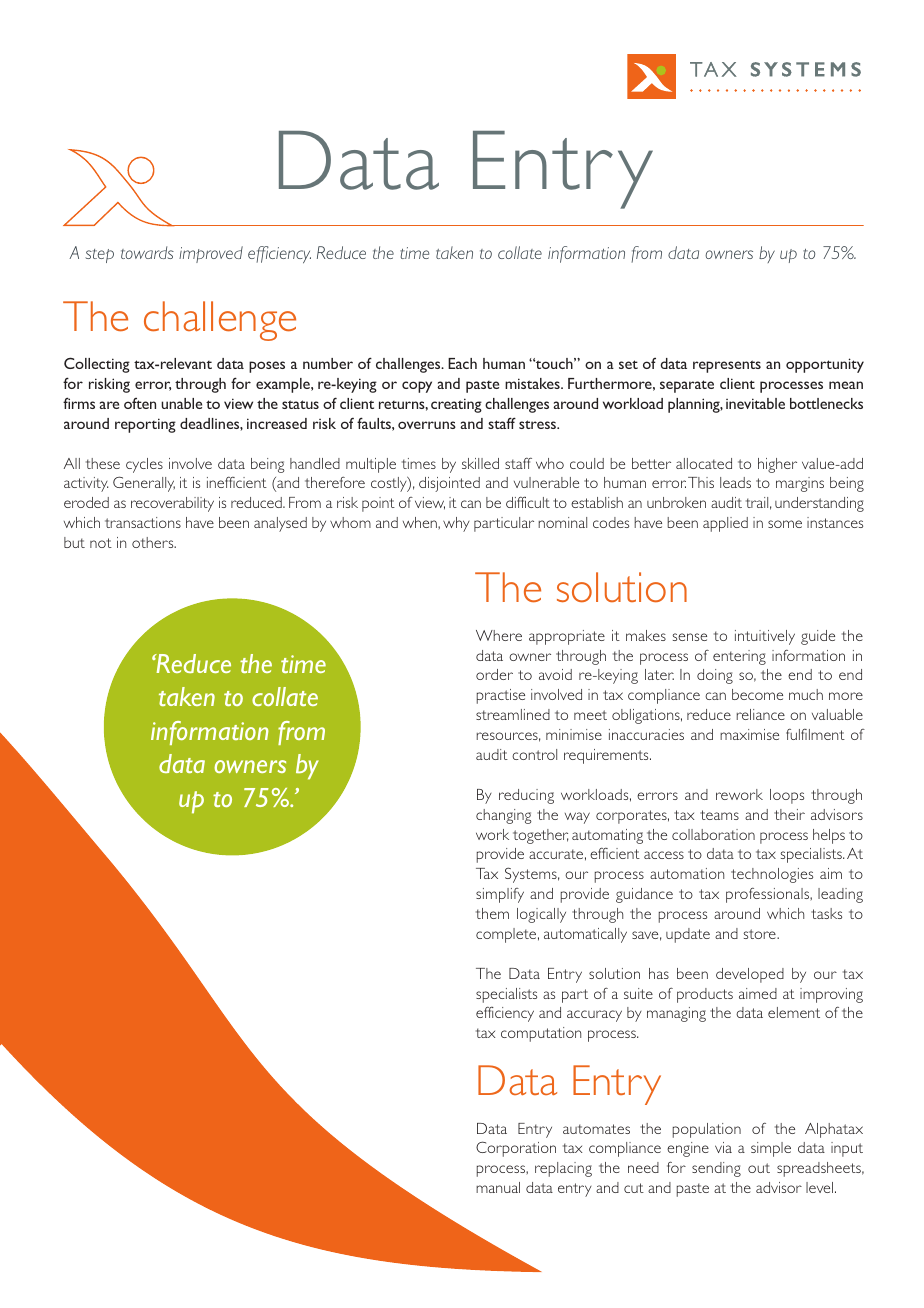  What do you see at coordinates (147, 252) in the screenshot?
I see `towards` at bounding box center [147, 252].
